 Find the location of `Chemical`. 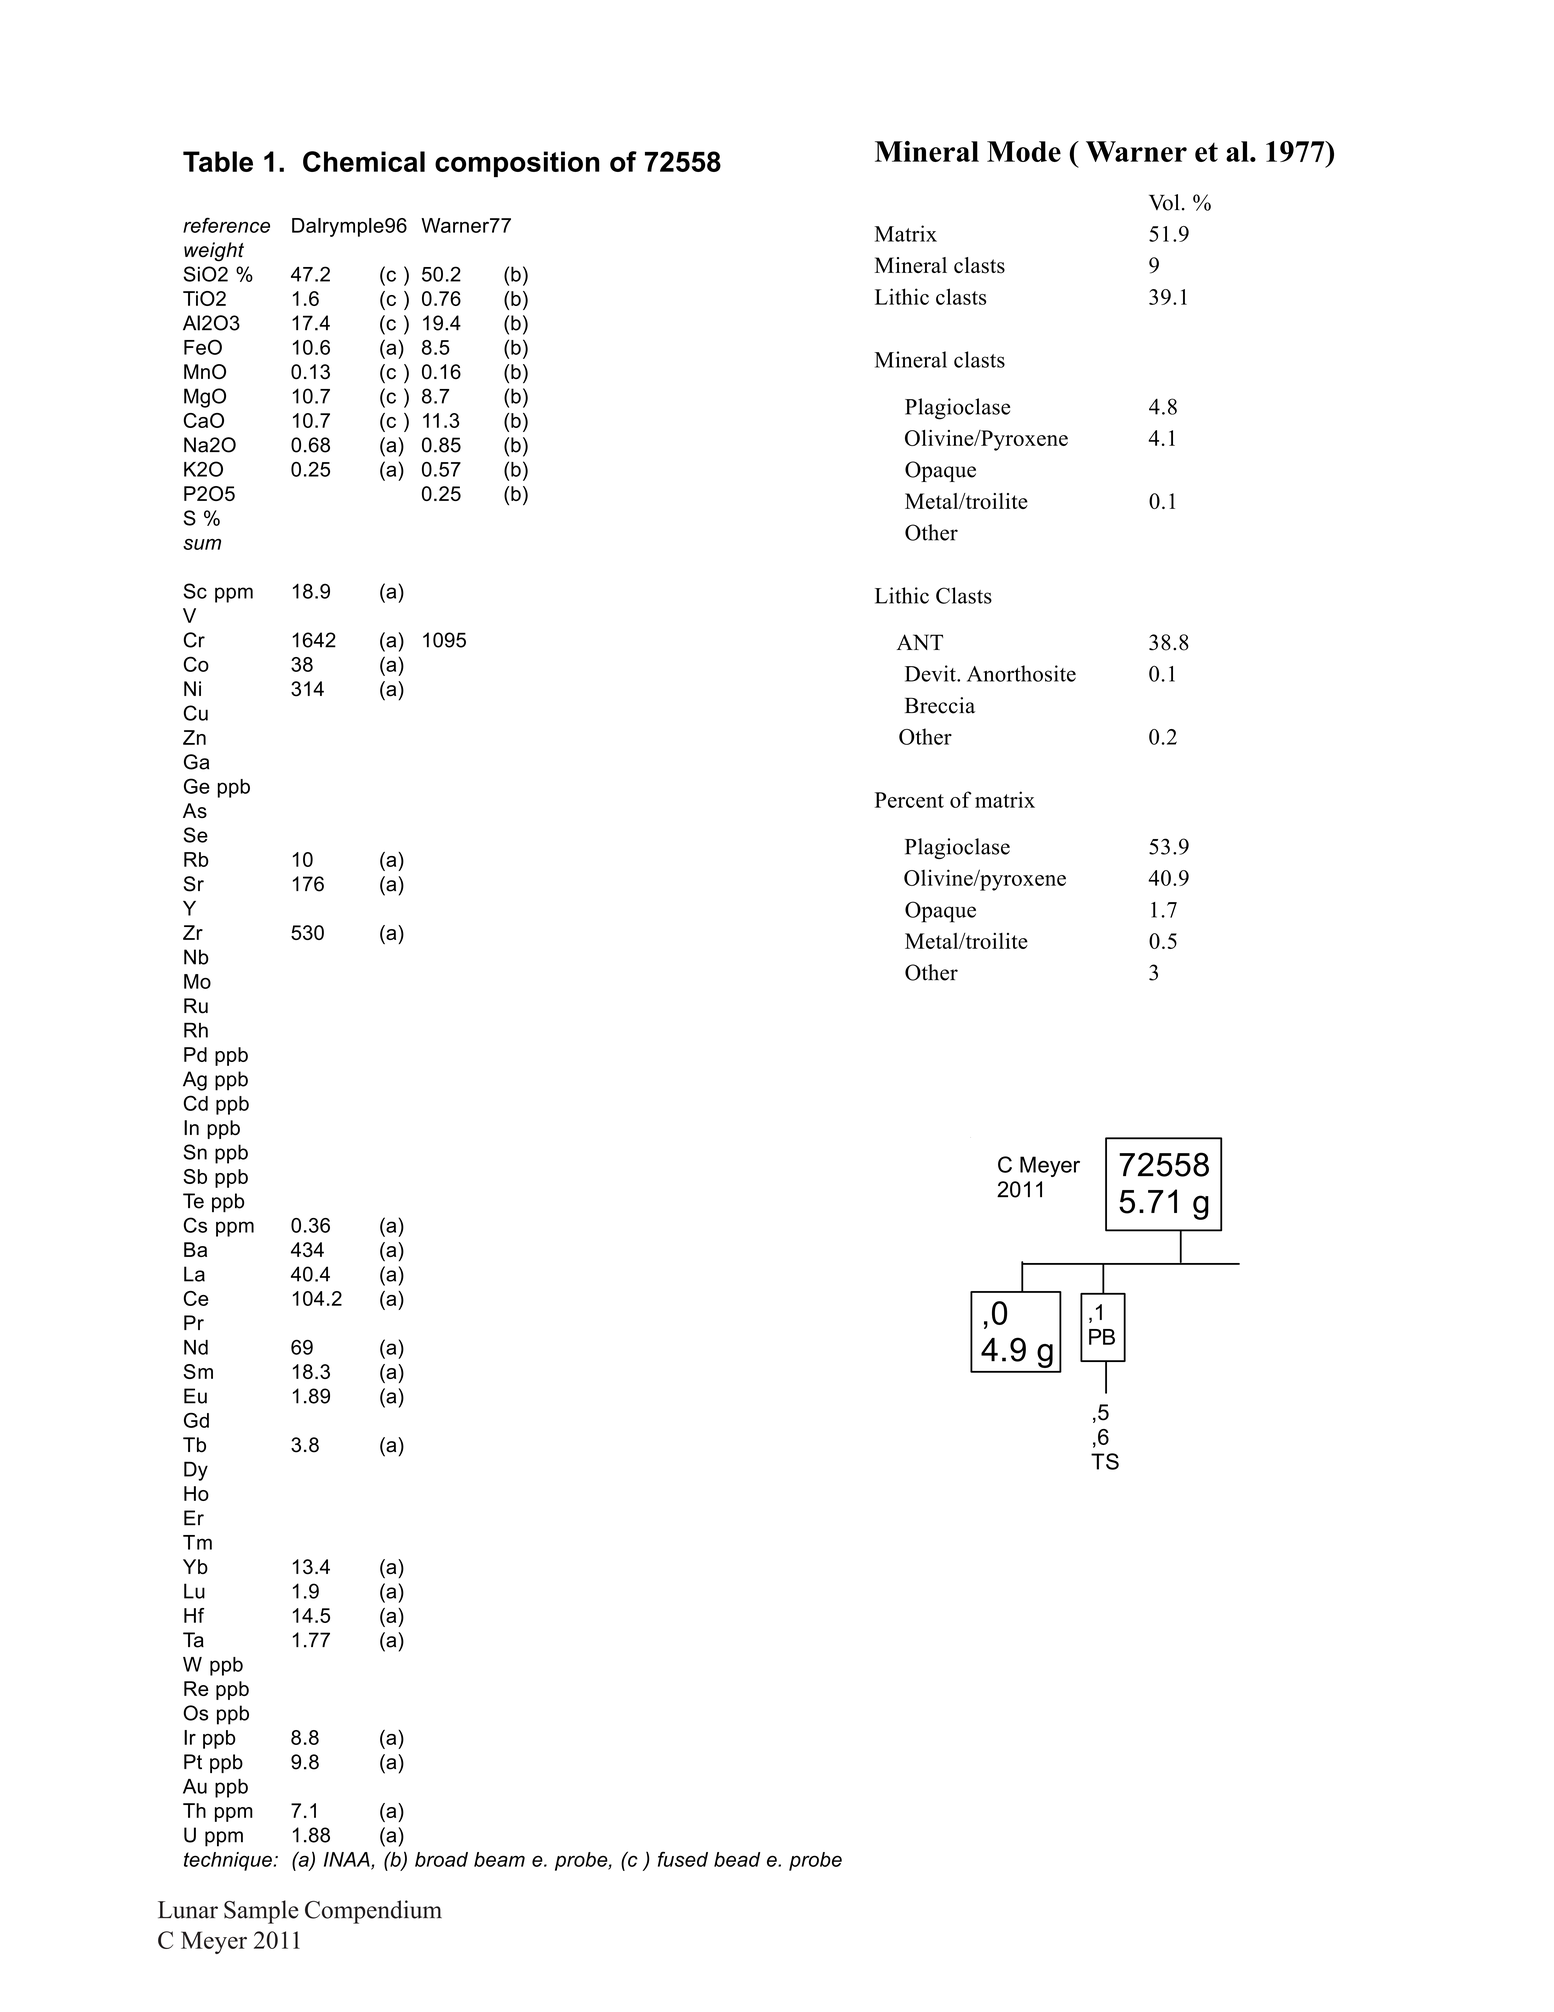

Chemical is located at coordinates (364, 161).
